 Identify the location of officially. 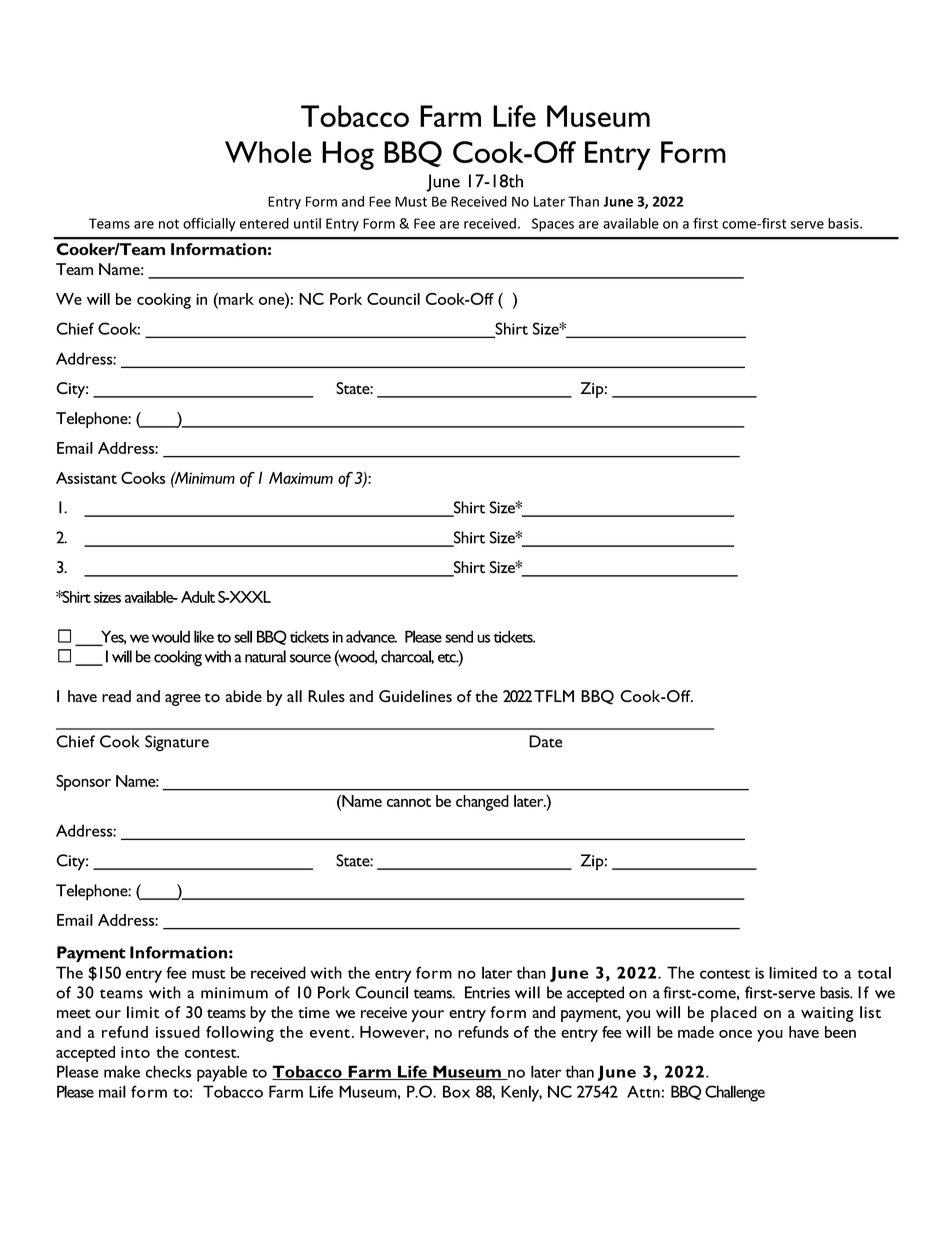
(209, 225).
